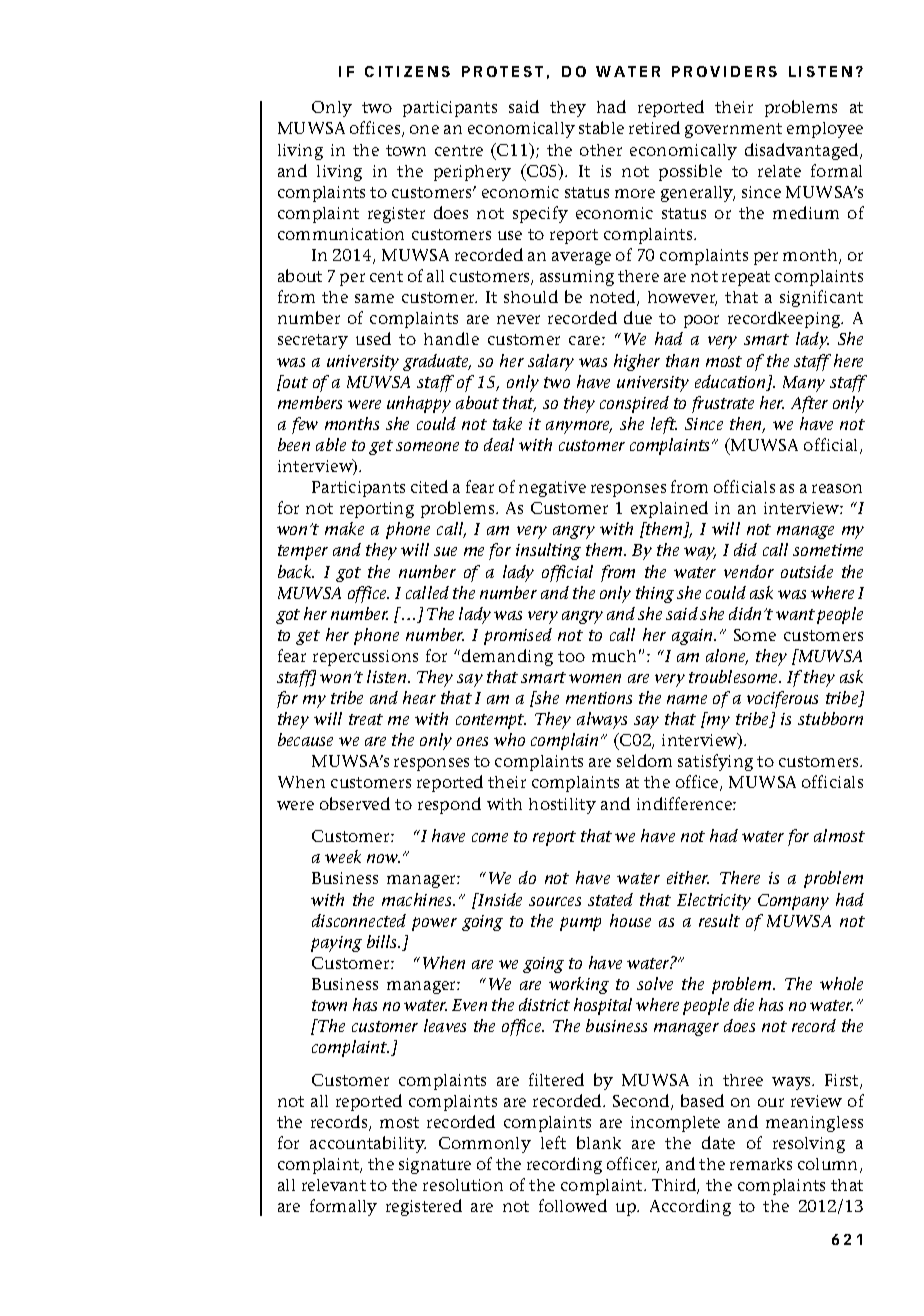 This screenshot has height=1316, width=924. I want to click on DERS, so click(754, 71).
